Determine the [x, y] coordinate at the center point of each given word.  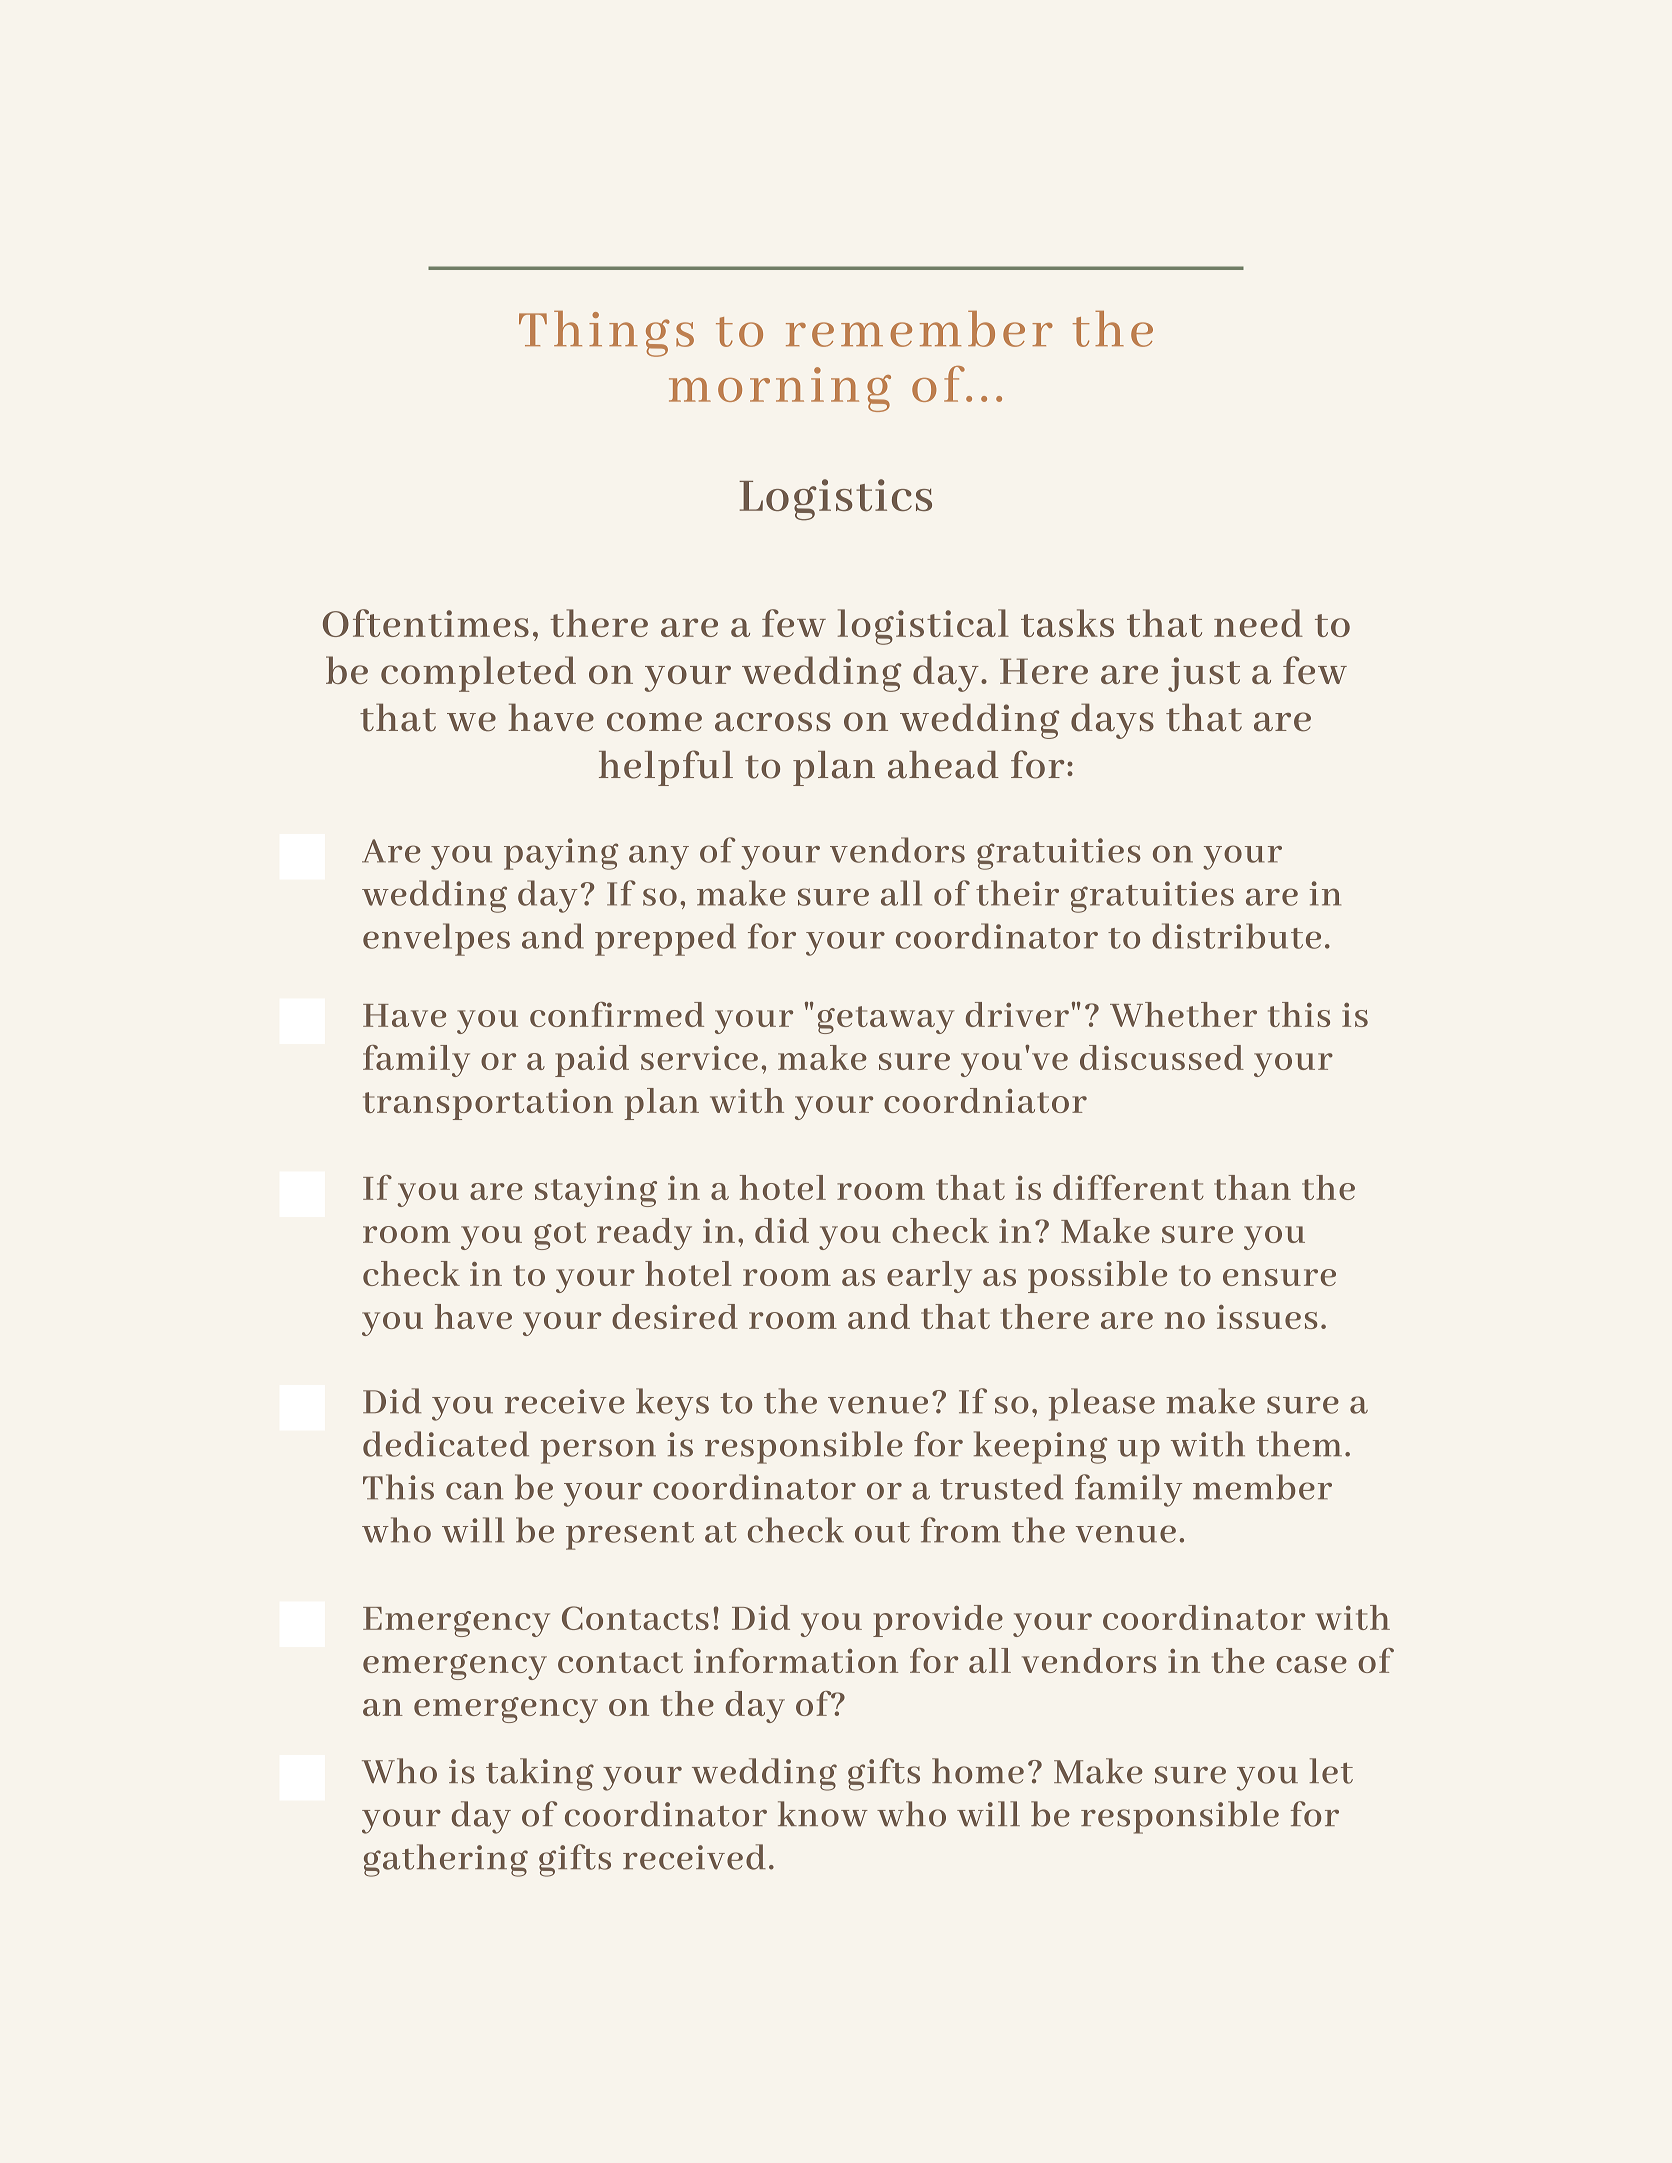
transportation [488, 1104]
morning [780, 389]
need [1258, 623]
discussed [1162, 1057]
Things [606, 334]
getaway [886, 1020]
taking [540, 1774]
